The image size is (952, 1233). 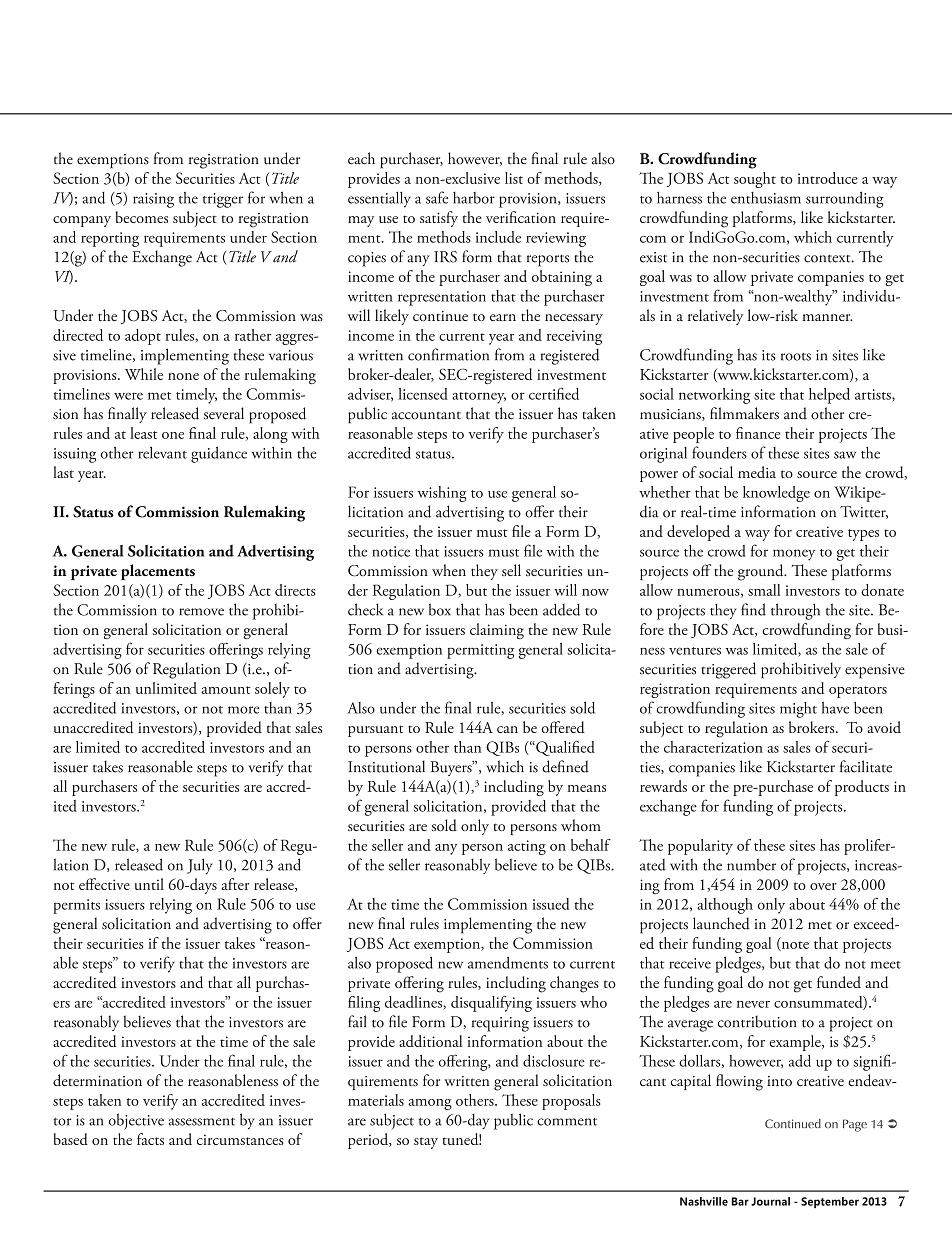 What do you see at coordinates (452, 768) in the document?
I see `Buyers` at bounding box center [452, 768].
